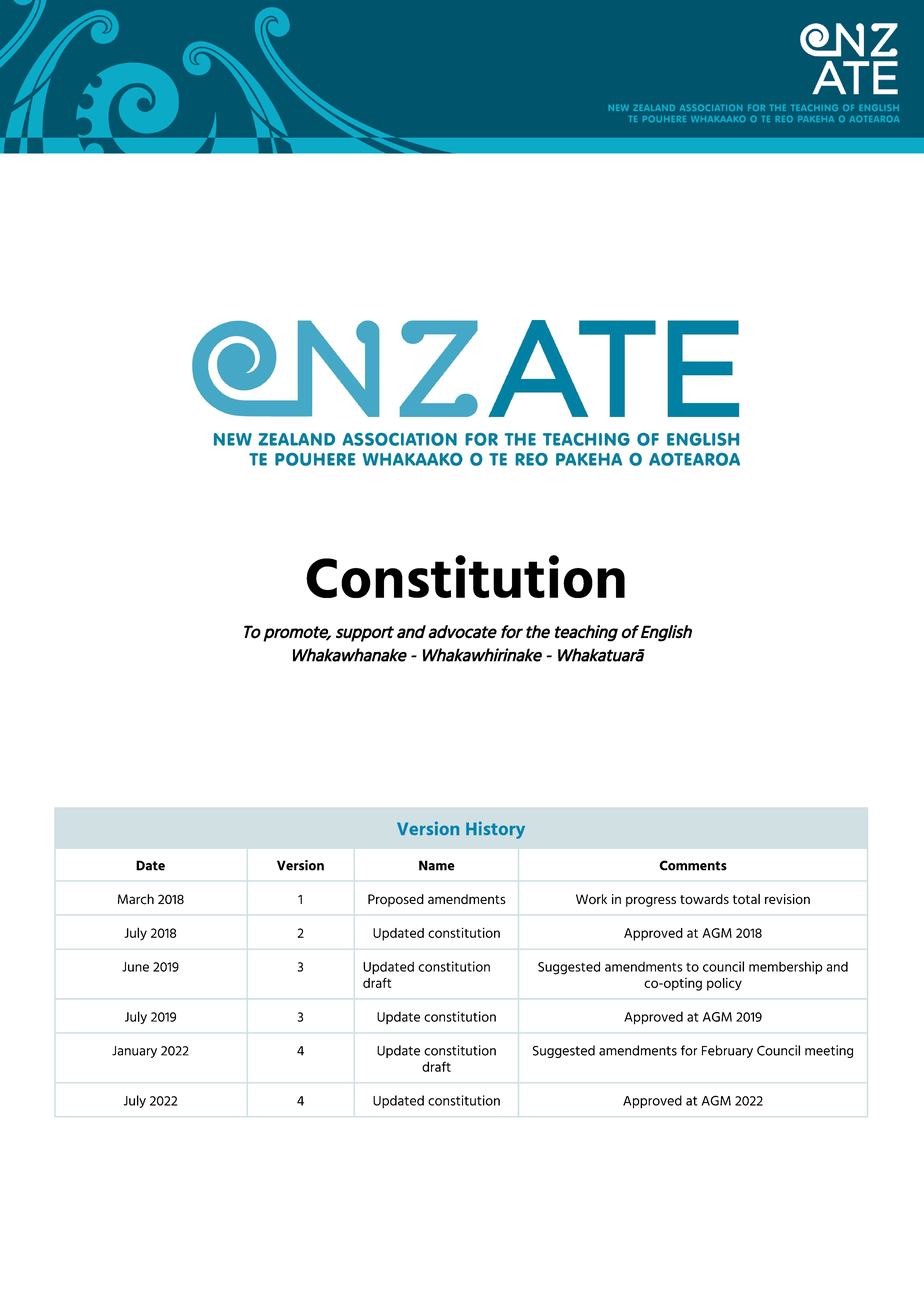  Describe the element at coordinates (396, 900) in the screenshot. I see `Proposed` at that location.
